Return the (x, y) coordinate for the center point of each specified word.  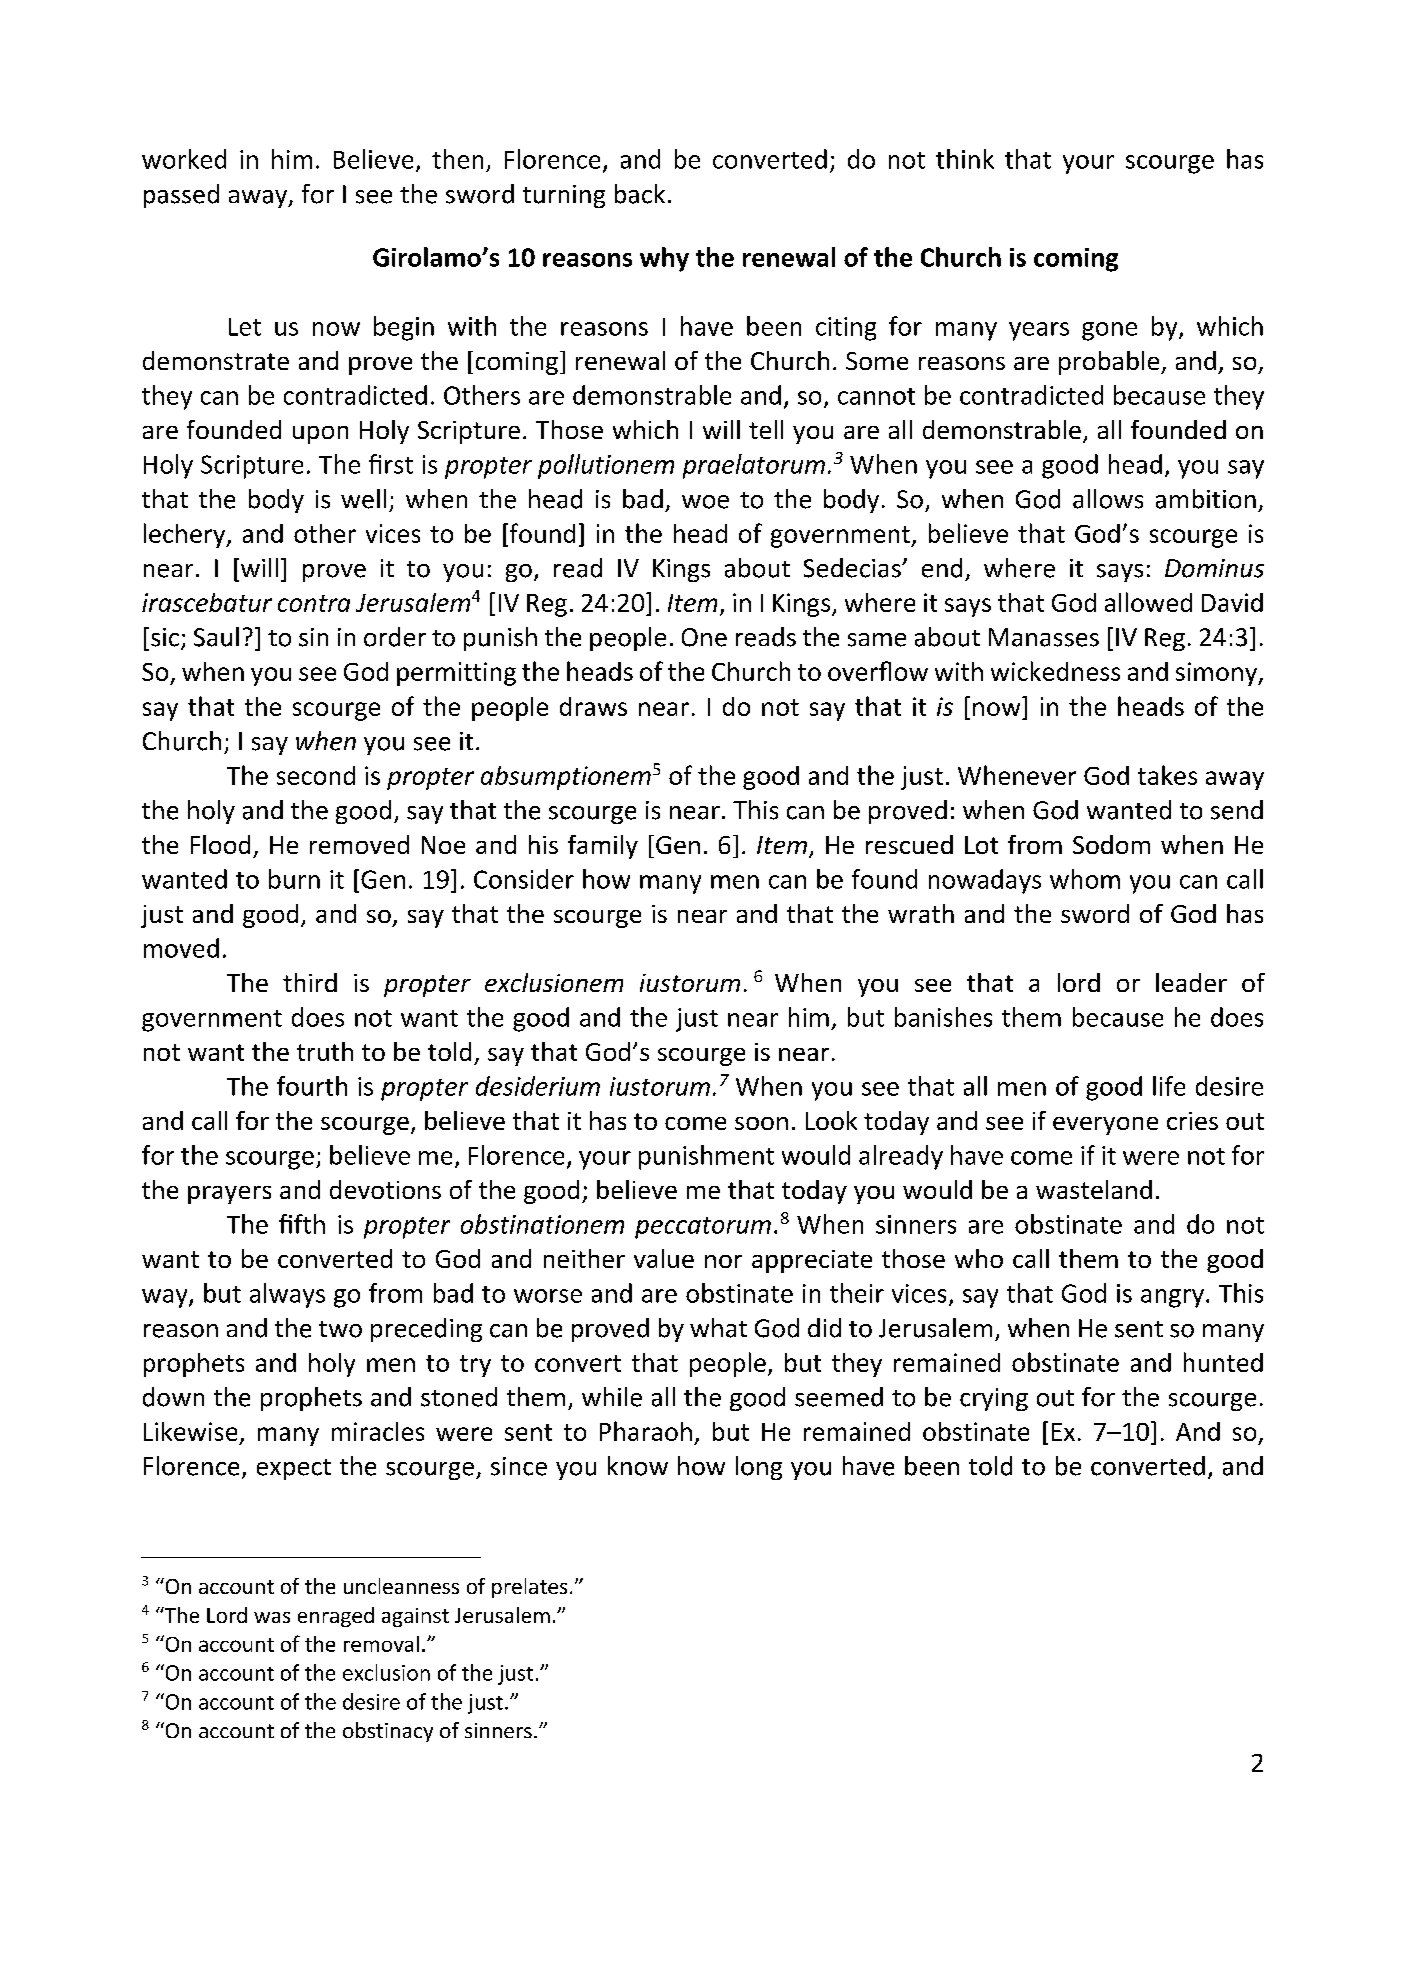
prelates (529, 1588)
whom (1085, 879)
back (640, 194)
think (965, 159)
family (603, 847)
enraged (336, 1617)
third (310, 982)
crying (994, 1399)
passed (181, 196)
